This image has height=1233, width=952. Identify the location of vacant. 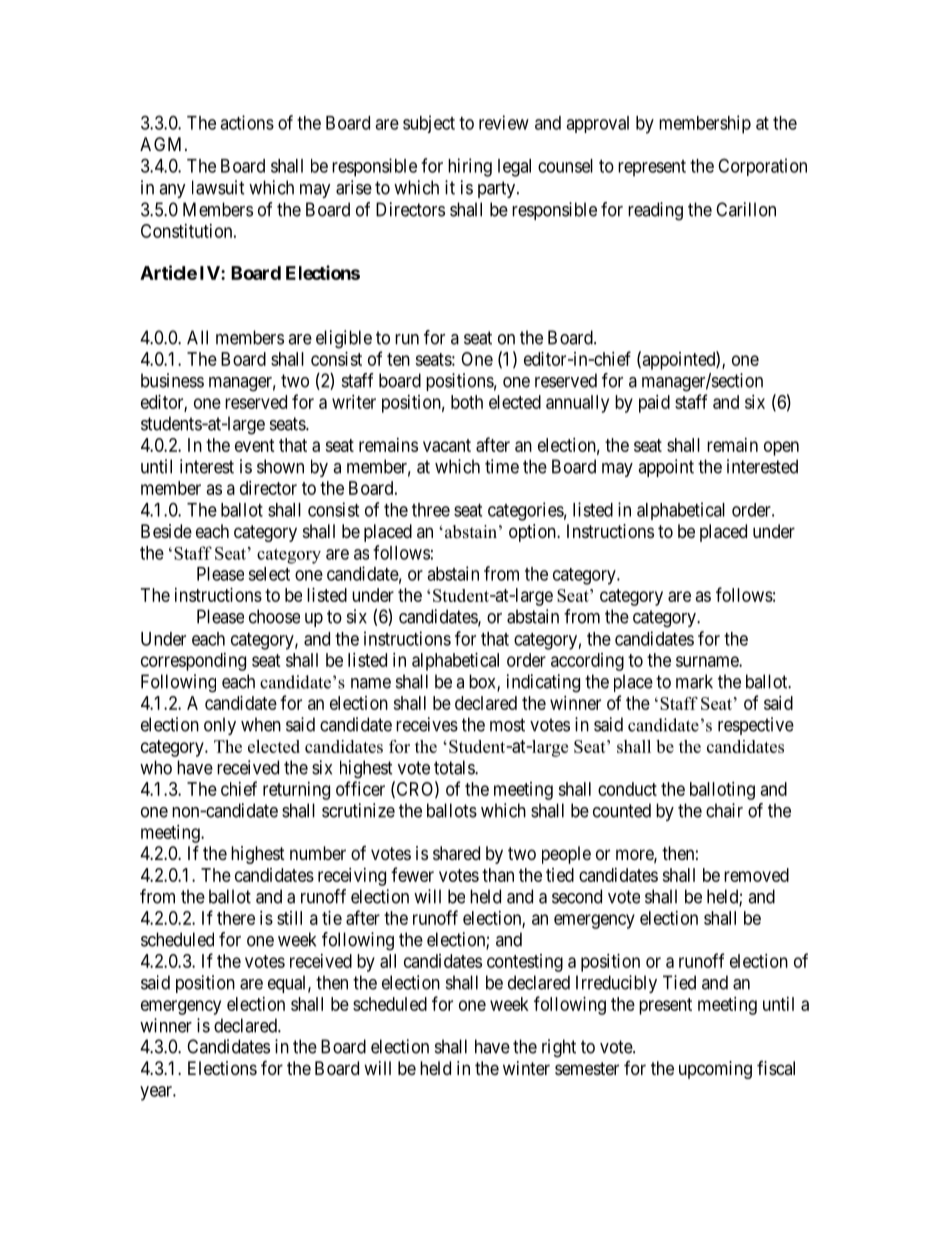
(447, 445).
